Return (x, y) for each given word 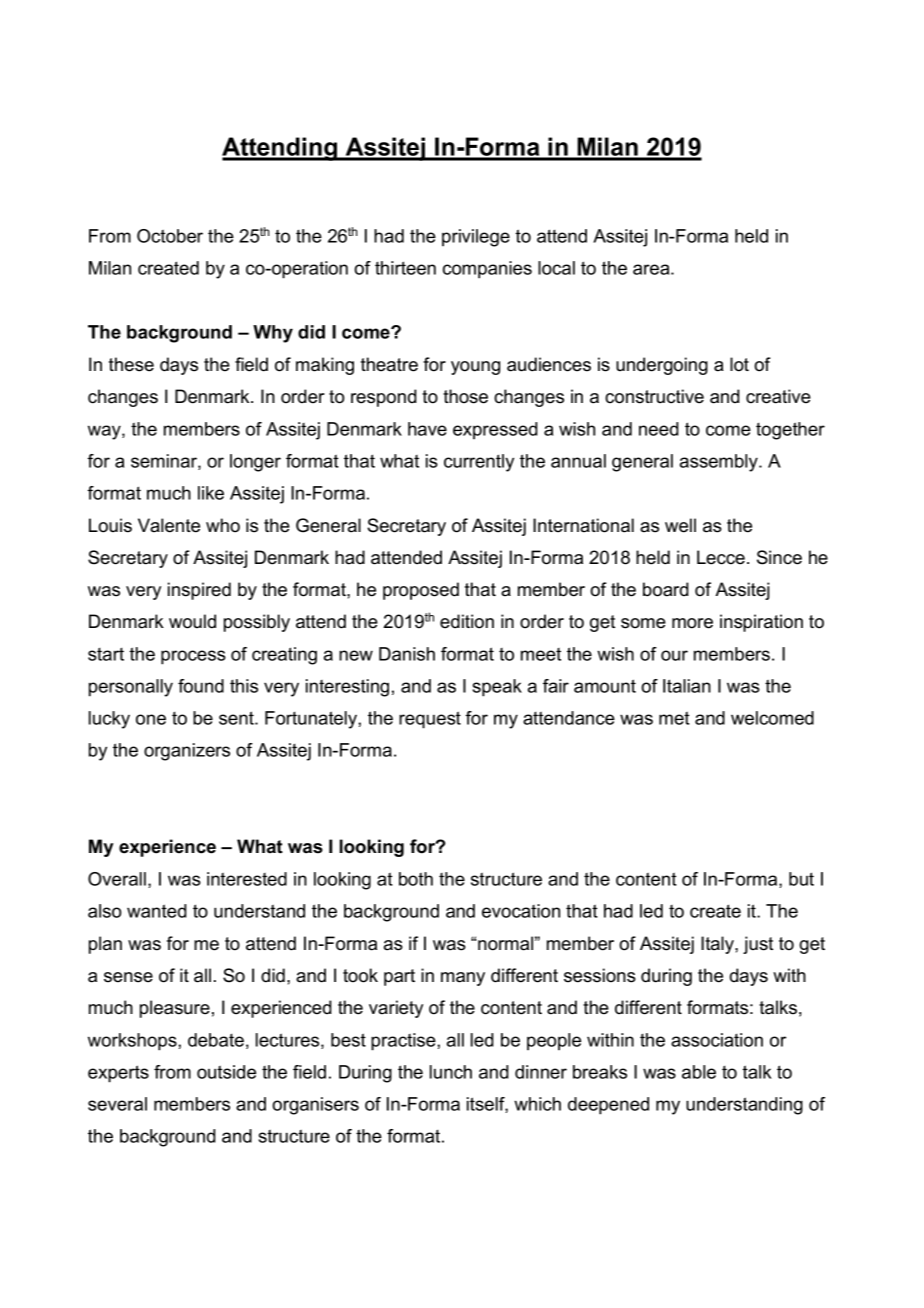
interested (247, 879)
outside (226, 1072)
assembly (720, 463)
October (170, 236)
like (211, 493)
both (416, 879)
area (652, 269)
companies (487, 270)
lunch (451, 1072)
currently (479, 463)
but (801, 879)
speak (497, 688)
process (193, 657)
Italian (687, 686)
